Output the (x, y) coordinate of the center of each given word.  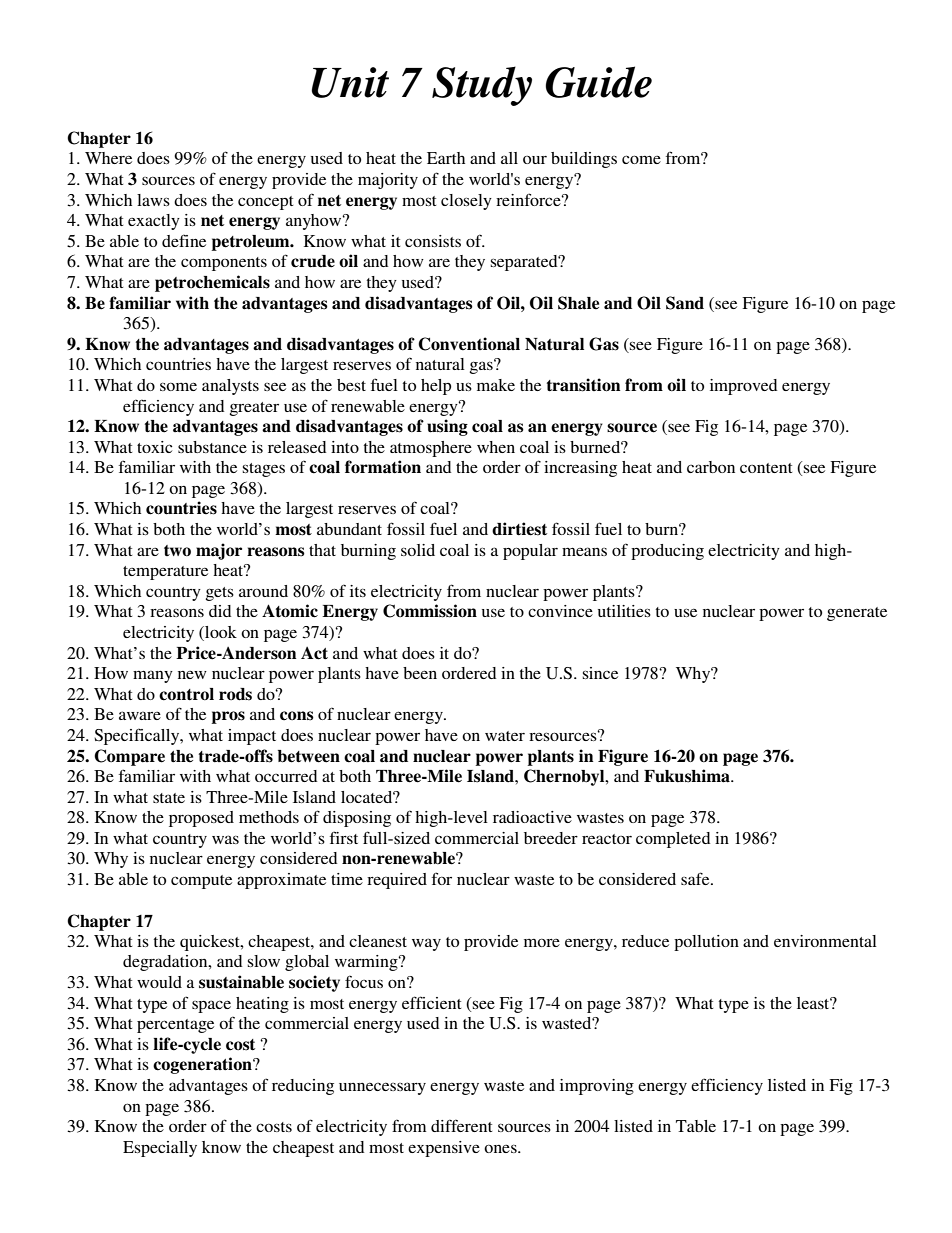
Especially (160, 1149)
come (641, 159)
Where (108, 158)
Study (482, 86)
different (461, 1125)
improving (597, 1087)
